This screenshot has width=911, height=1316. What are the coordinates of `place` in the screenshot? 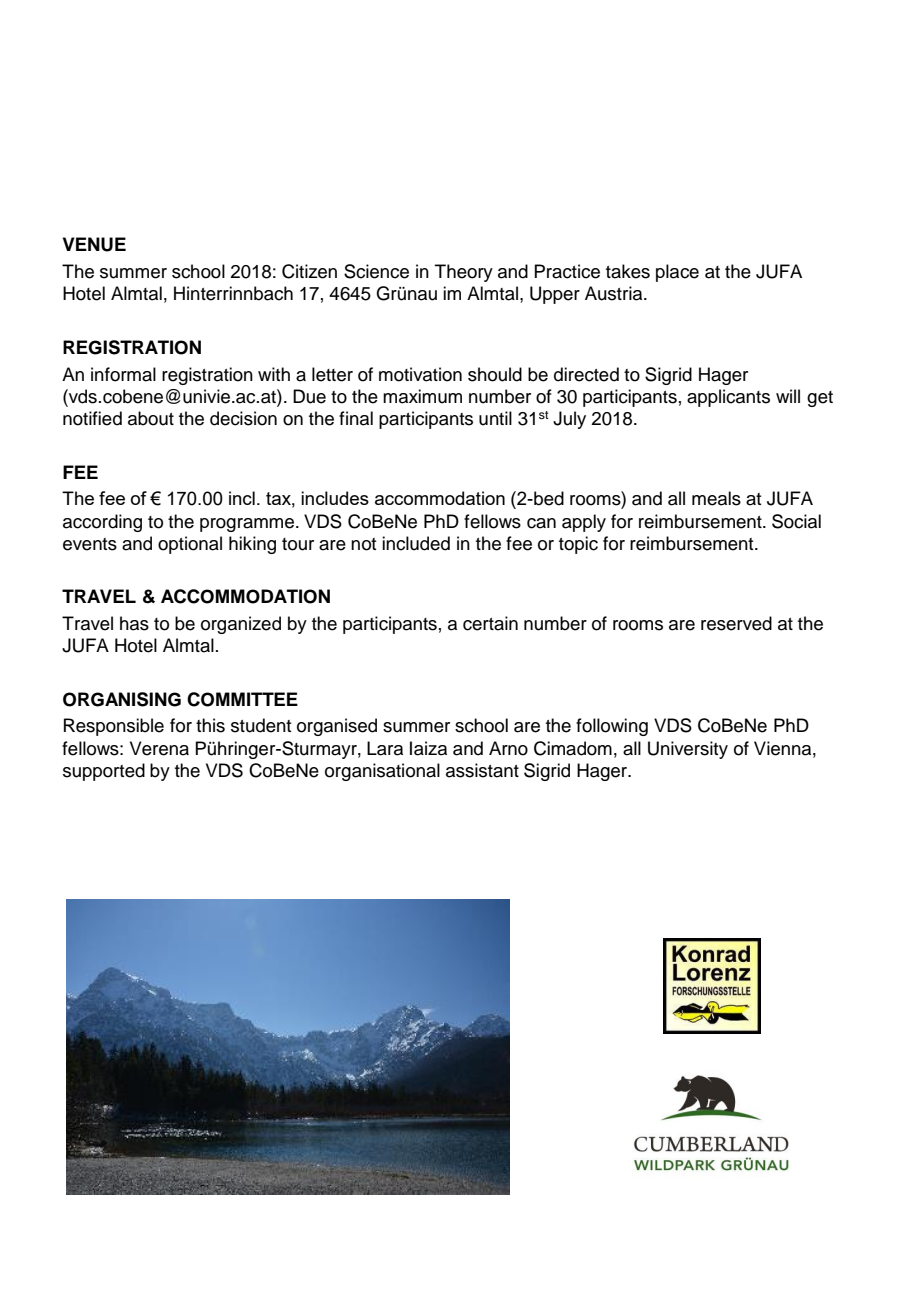 It's located at (677, 273).
